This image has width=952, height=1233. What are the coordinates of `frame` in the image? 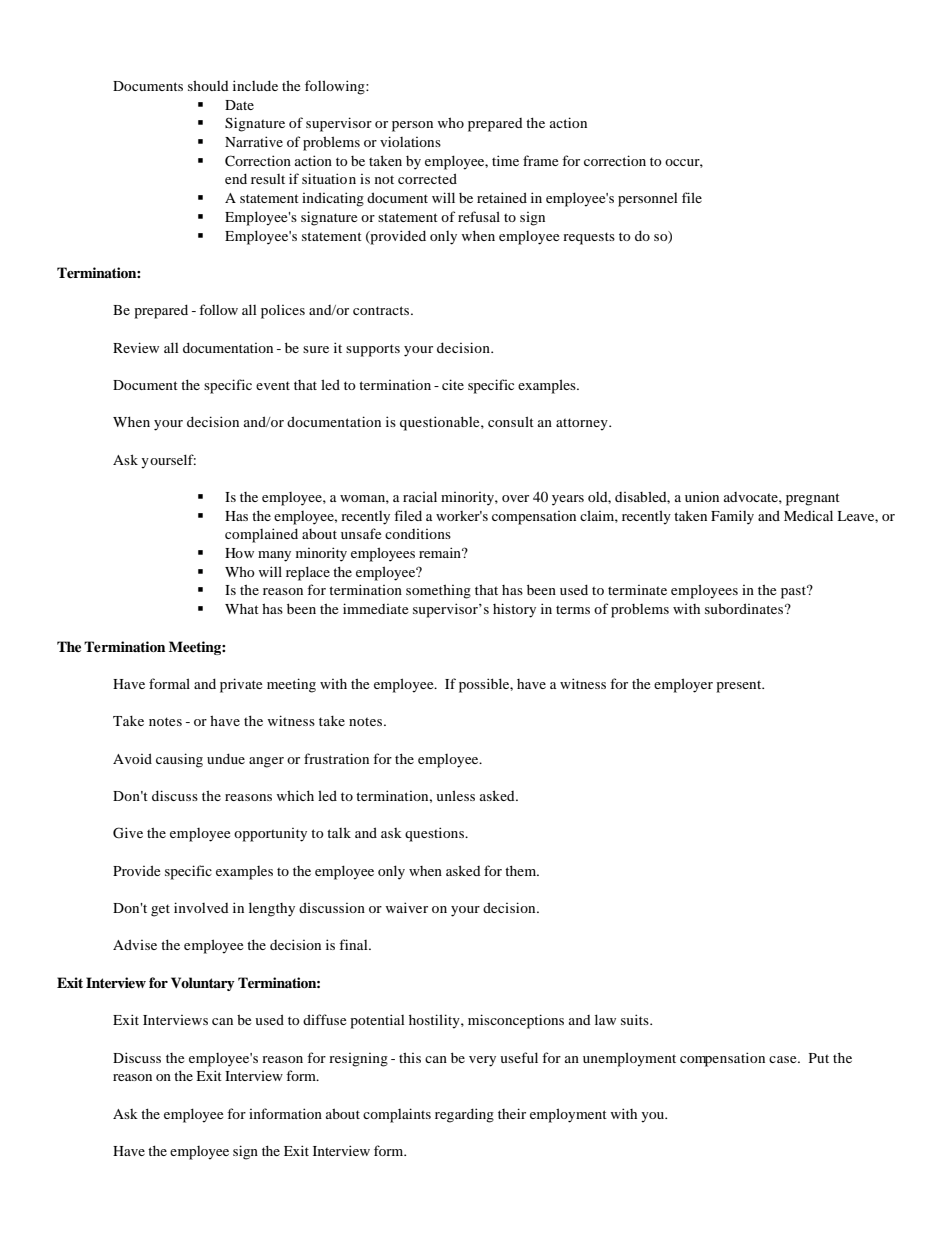 It's located at (540, 160).
